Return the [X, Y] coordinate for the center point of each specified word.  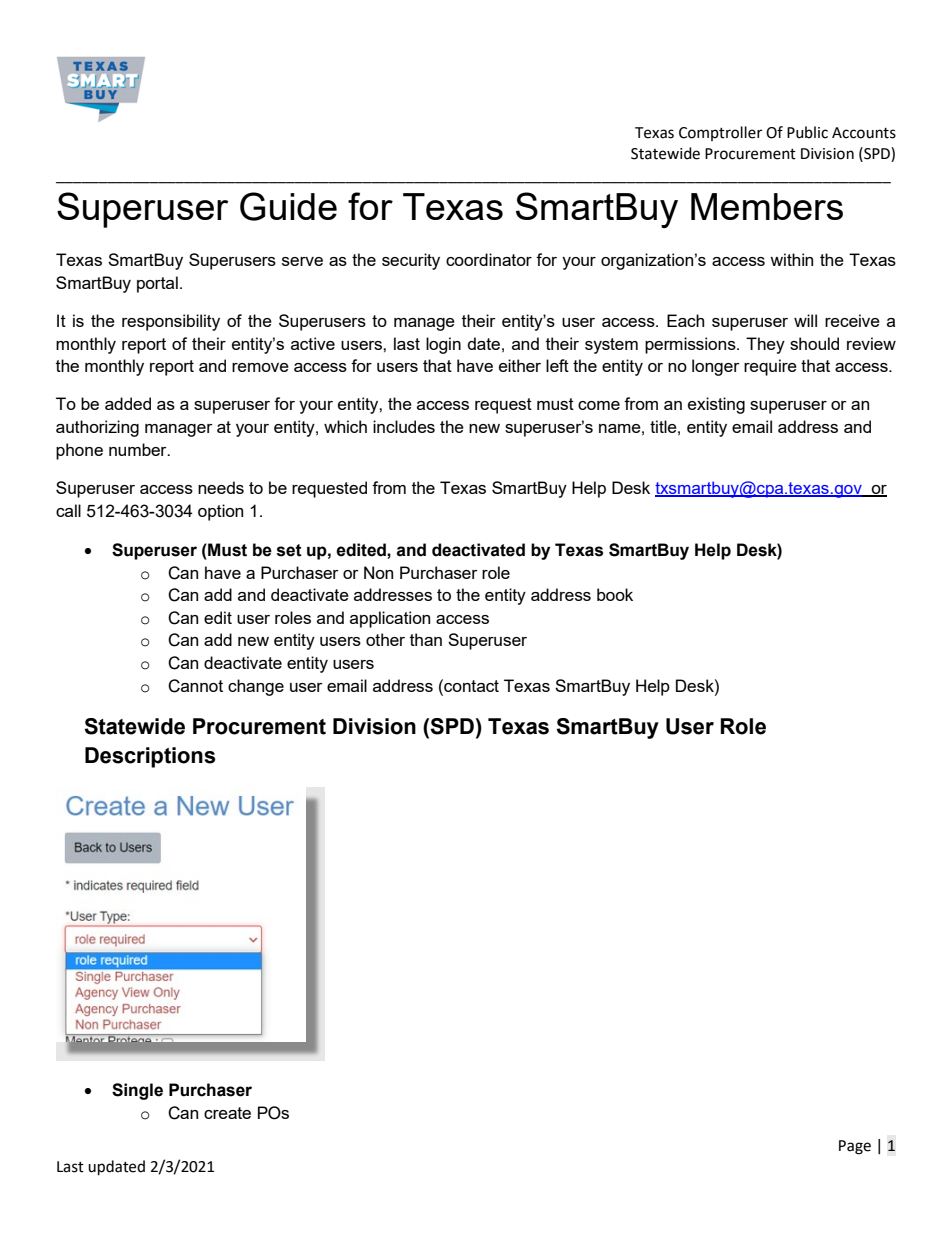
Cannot [195, 686]
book [615, 594]
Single [137, 1091]
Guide [288, 206]
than [426, 639]
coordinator [489, 259]
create [227, 1113]
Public [807, 132]
